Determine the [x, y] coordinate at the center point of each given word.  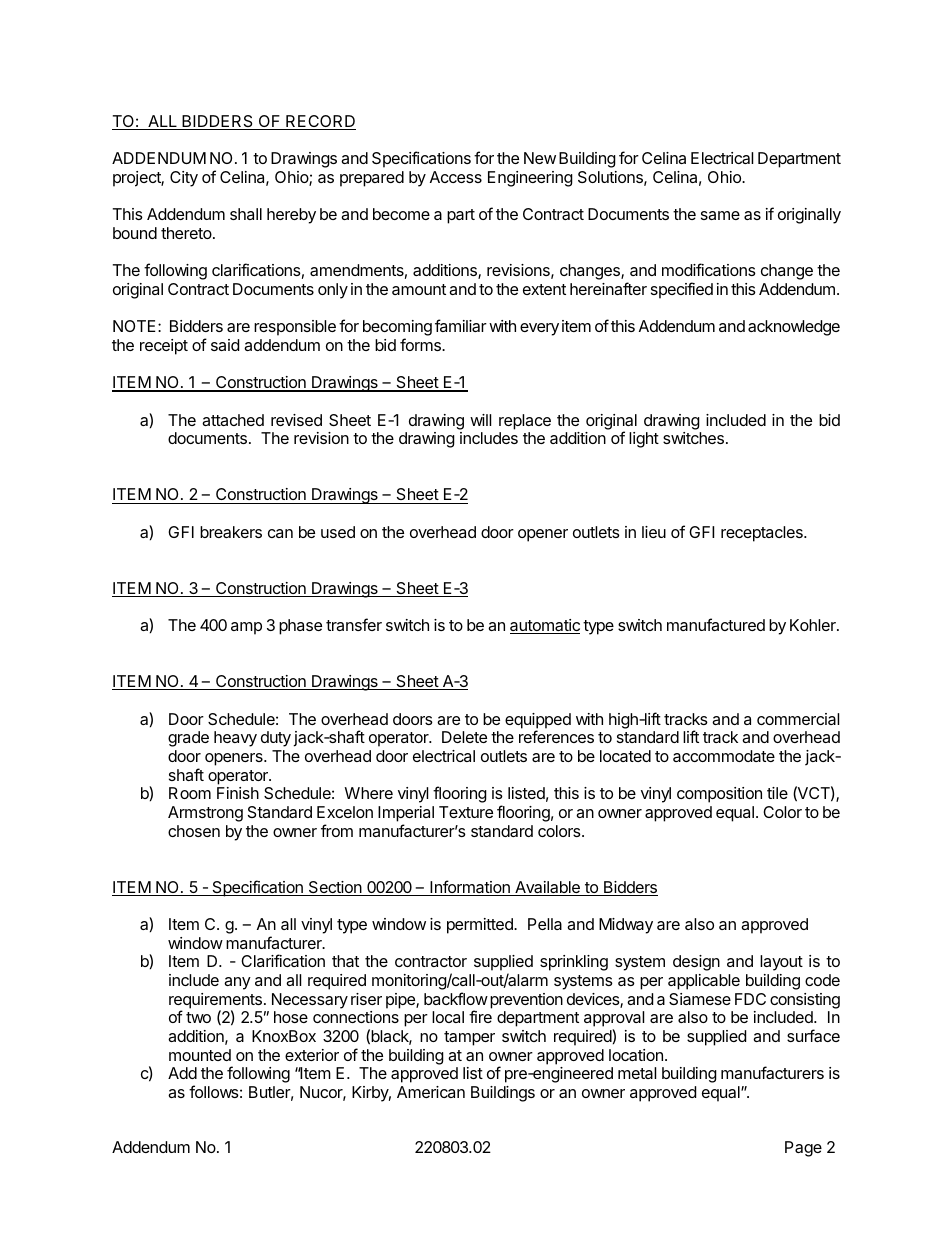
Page [803, 1149]
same [720, 215]
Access [456, 177]
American [431, 1092]
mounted [200, 1055]
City [184, 179]
